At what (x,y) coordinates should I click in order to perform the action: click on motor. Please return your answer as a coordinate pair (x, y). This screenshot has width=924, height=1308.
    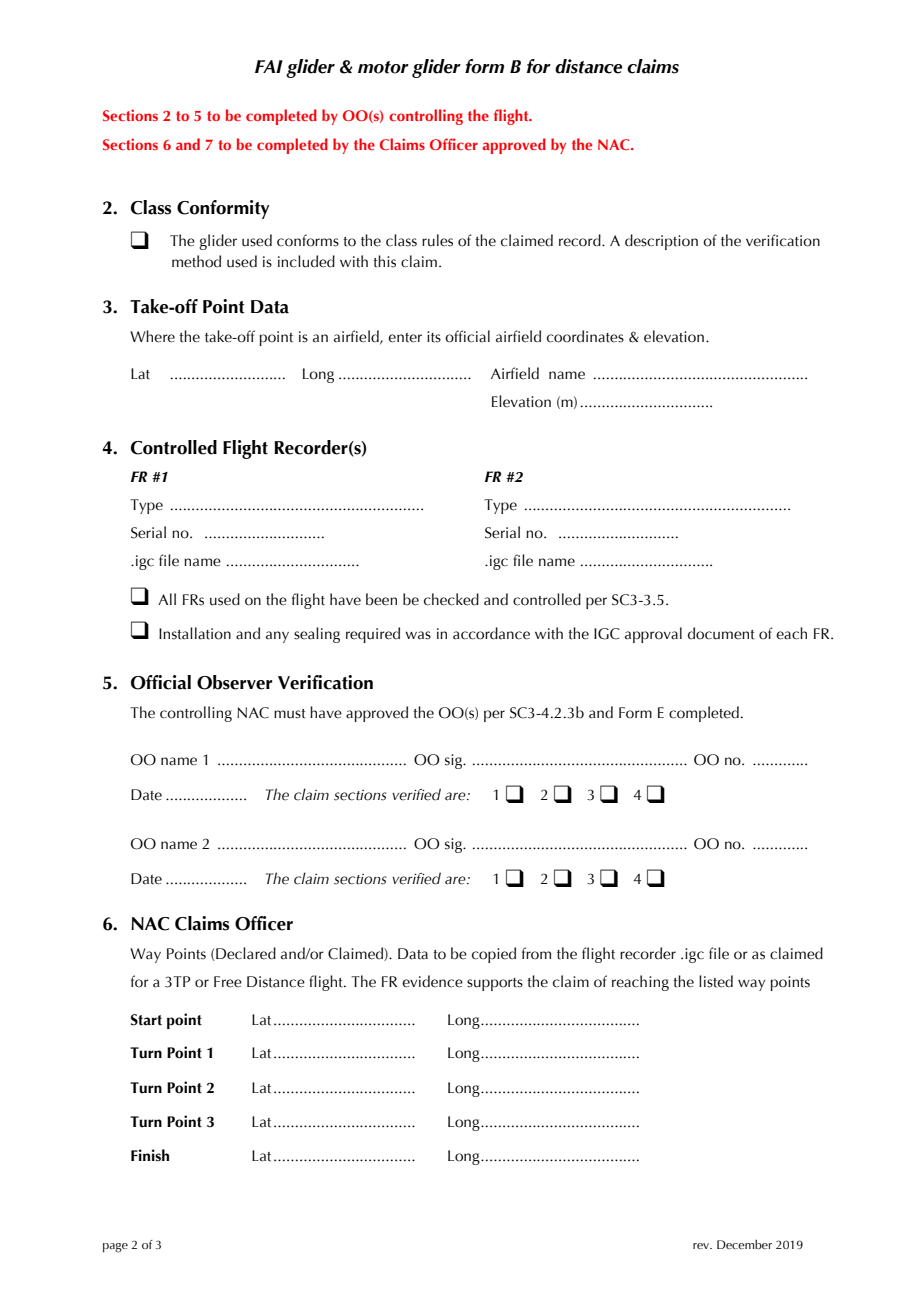
    Looking at the image, I should click on (383, 67).
